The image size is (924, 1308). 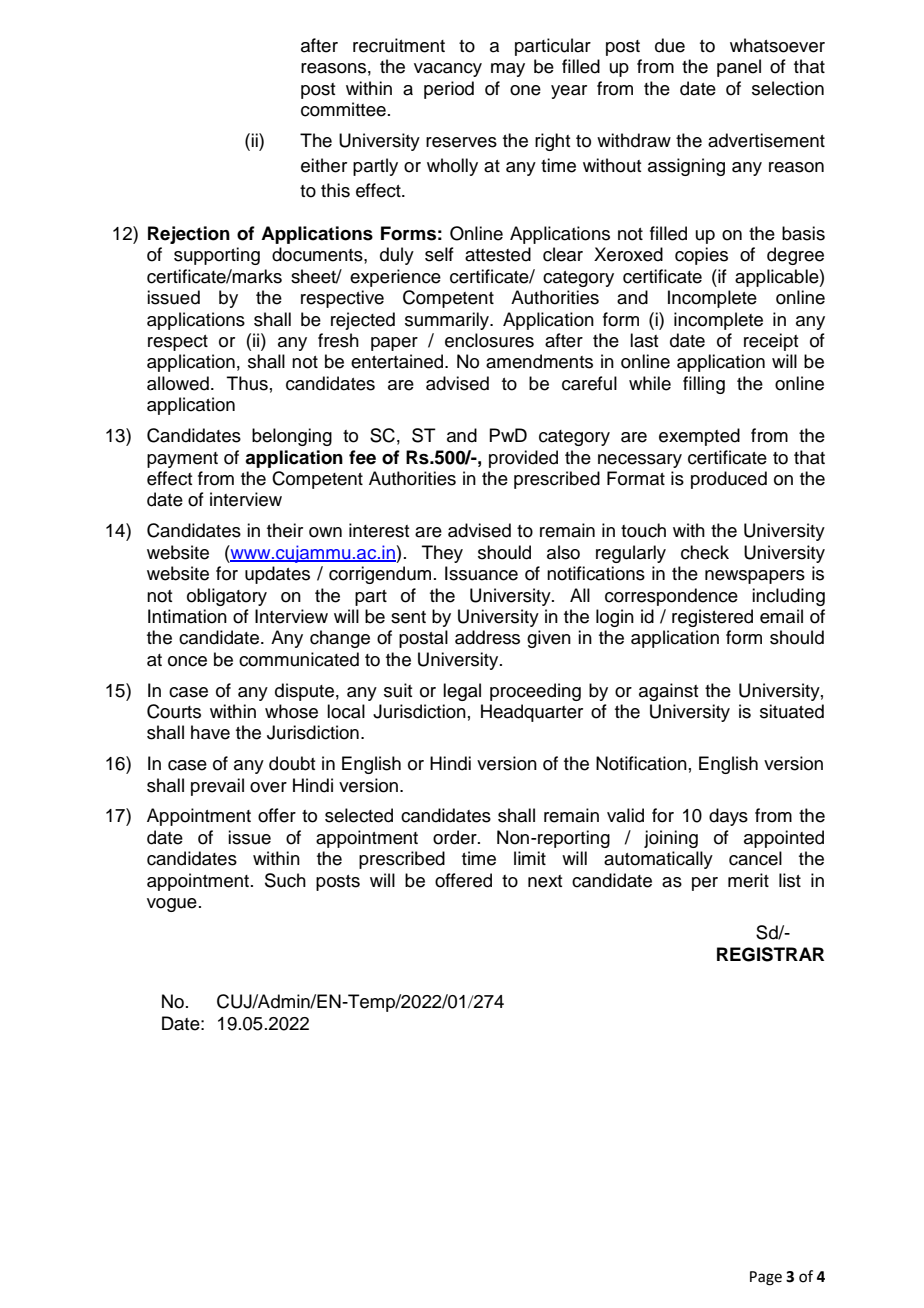 I want to click on vogue, so click(x=172, y=905).
